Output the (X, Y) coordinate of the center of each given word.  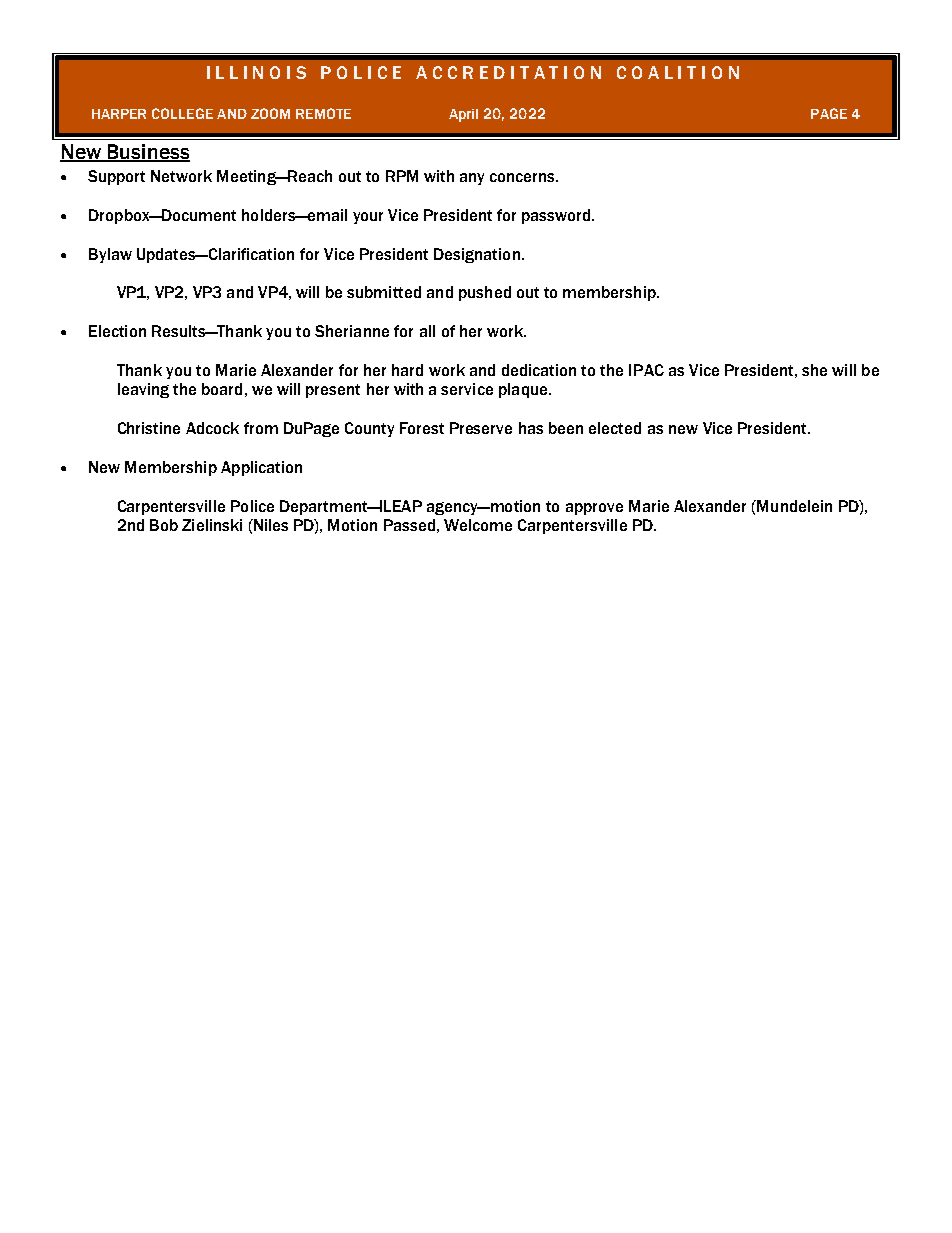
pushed (485, 293)
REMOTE (323, 113)
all (427, 331)
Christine (149, 428)
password (557, 216)
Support (116, 177)
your (368, 218)
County (369, 429)
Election (117, 331)
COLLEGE (182, 113)
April (463, 115)
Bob (164, 525)
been (566, 428)
